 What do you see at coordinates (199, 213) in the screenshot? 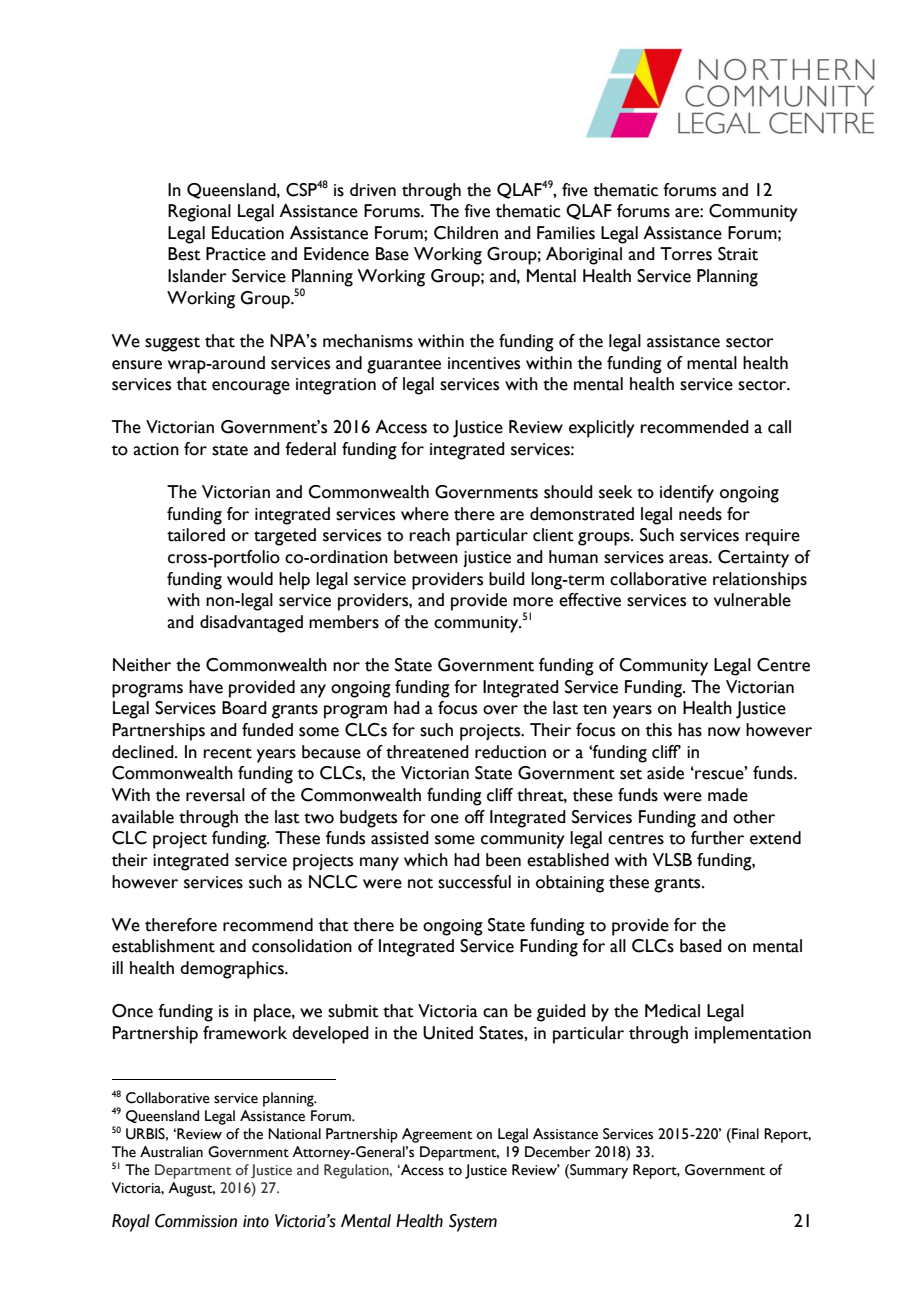
I see `Regional` at bounding box center [199, 213].
